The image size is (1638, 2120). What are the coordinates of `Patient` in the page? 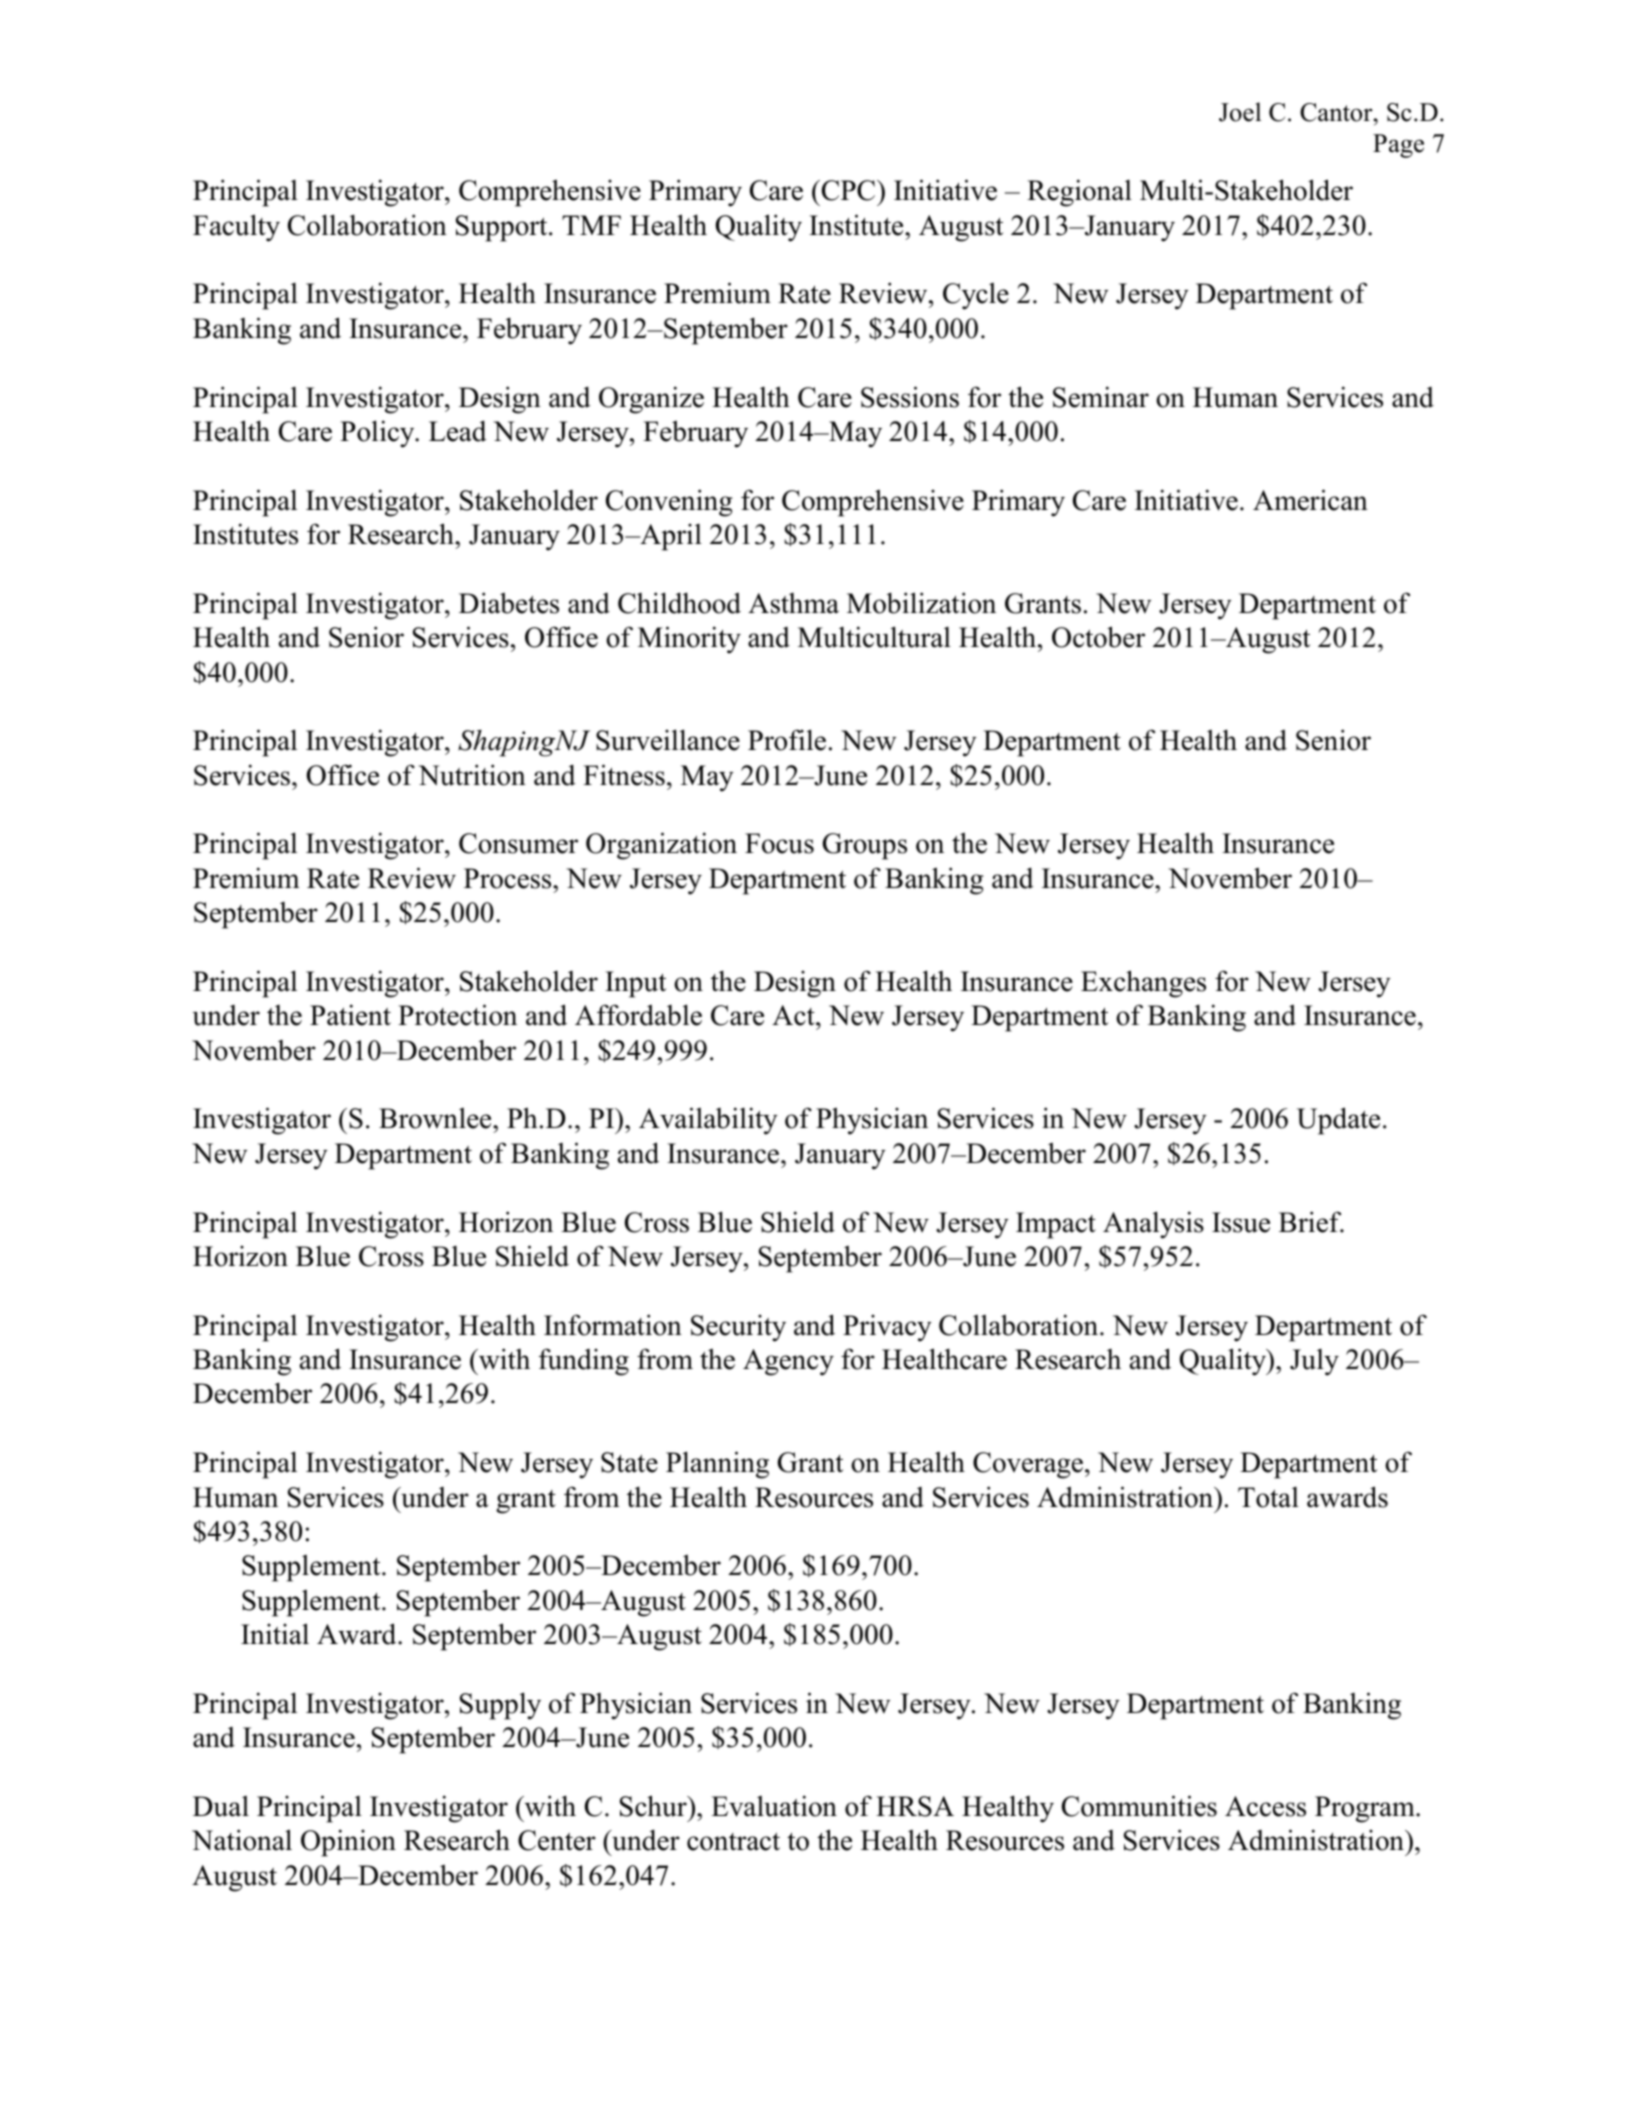 It's located at (350, 1015).
